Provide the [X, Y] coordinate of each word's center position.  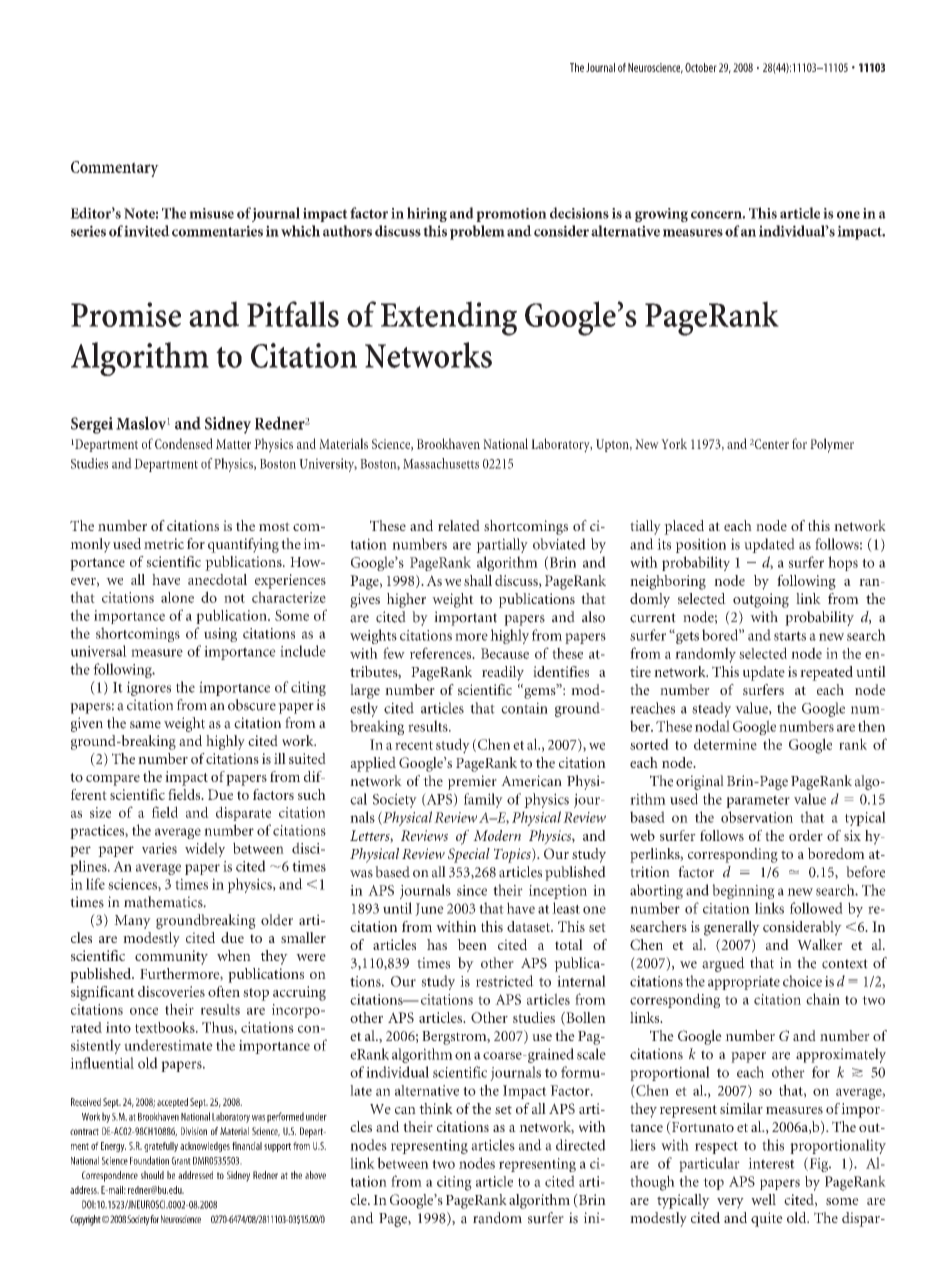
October [701, 67]
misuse [211, 213]
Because [505, 653]
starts [790, 636]
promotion [511, 215]
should [152, 1175]
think [436, 1108]
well [763, 1199]
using [220, 635]
